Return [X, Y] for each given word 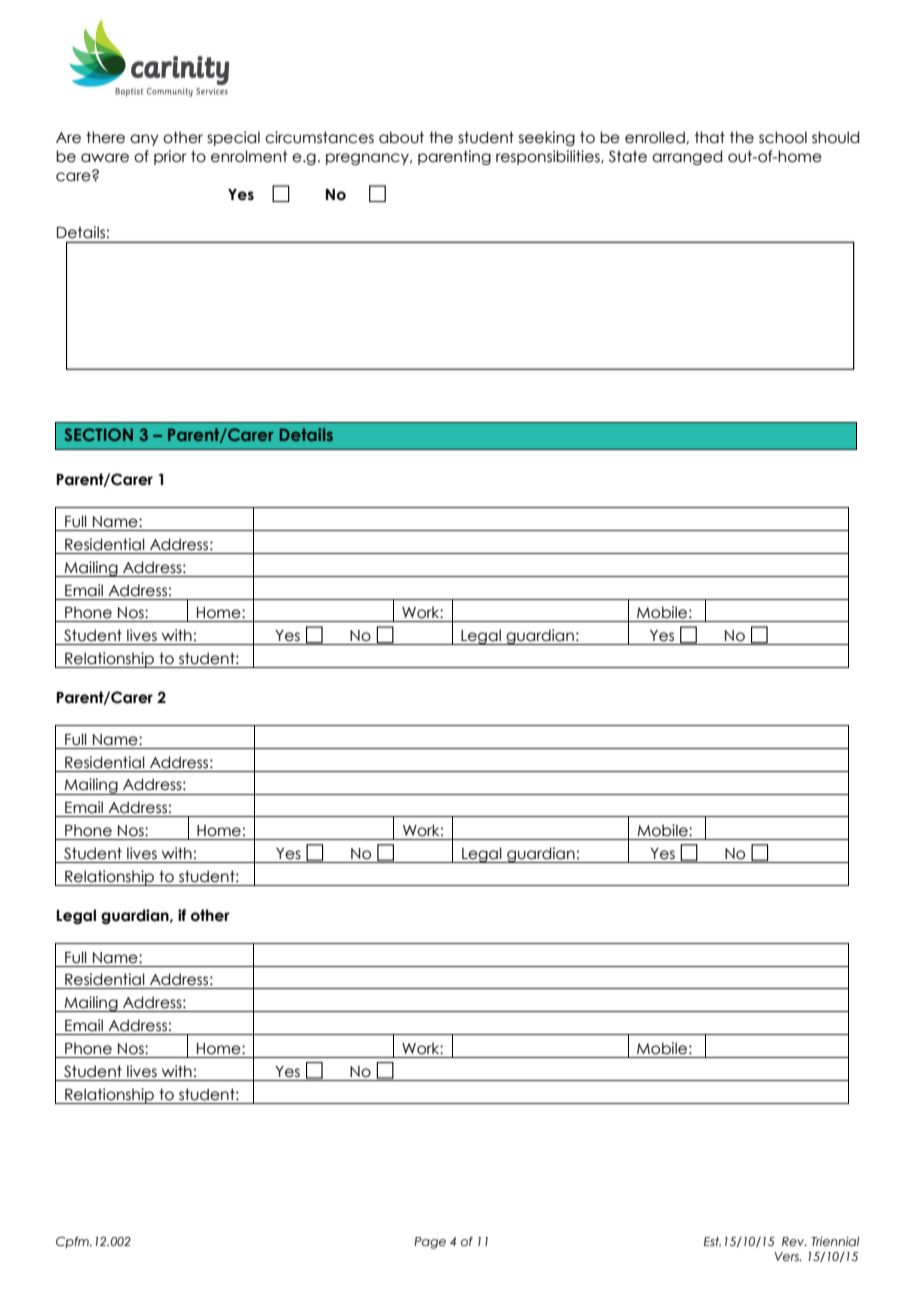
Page [430, 1243]
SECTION [98, 434]
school [783, 137]
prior [170, 157]
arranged [687, 157]
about [401, 137]
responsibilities [549, 157]
